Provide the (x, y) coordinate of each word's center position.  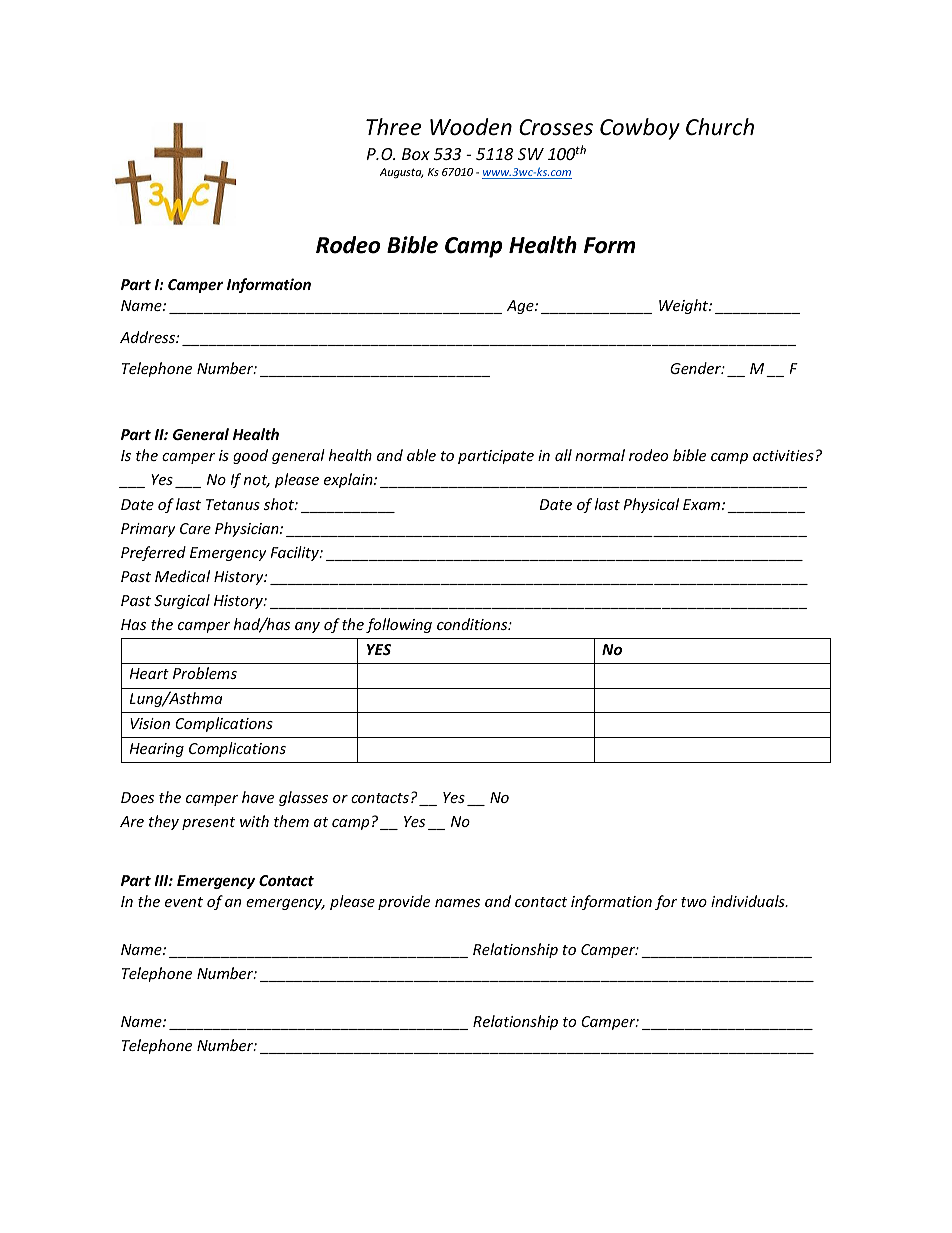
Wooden (471, 127)
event (184, 902)
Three (393, 127)
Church (720, 127)
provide (404, 902)
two (694, 902)
